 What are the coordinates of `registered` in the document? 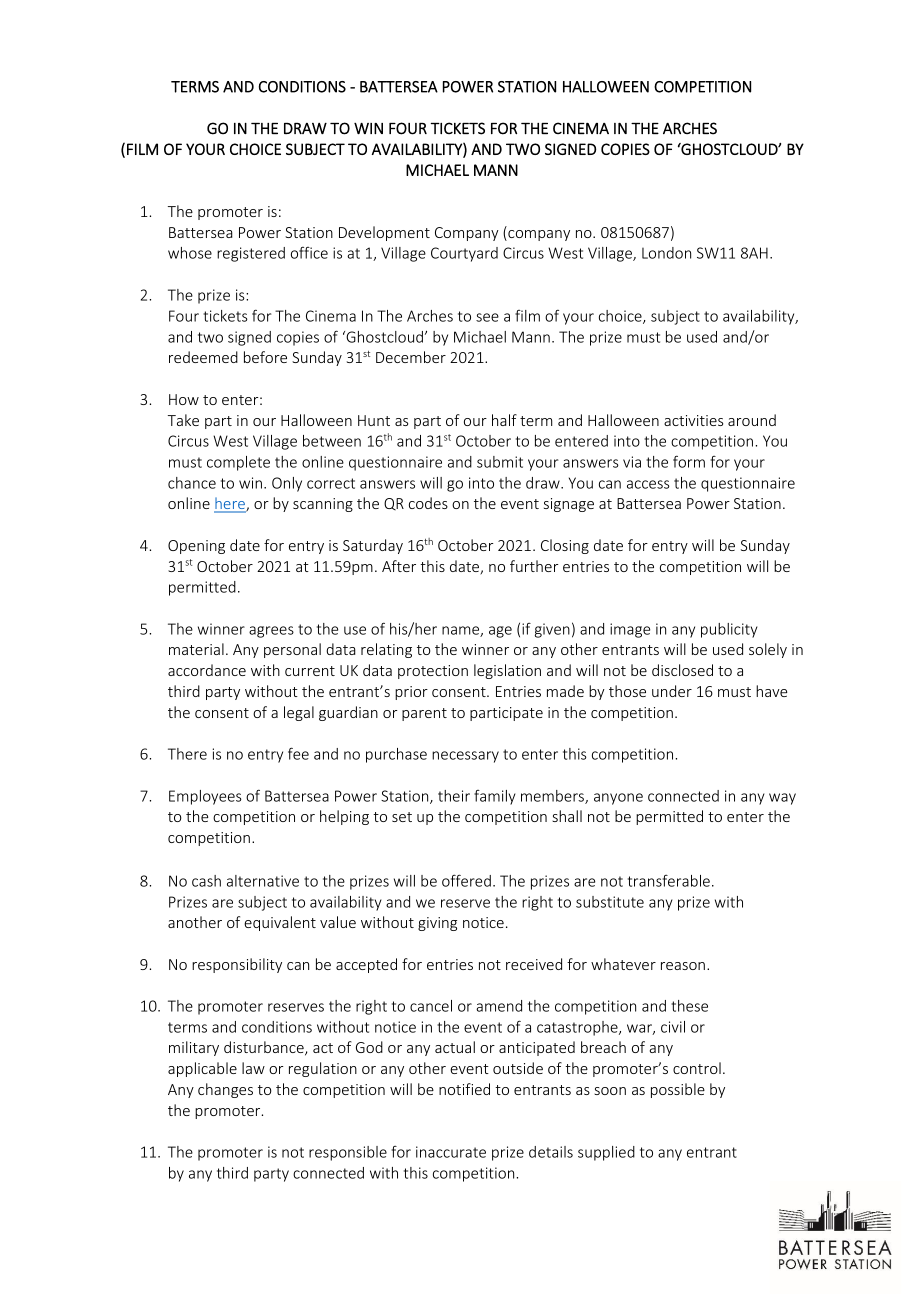 It's located at (251, 254).
